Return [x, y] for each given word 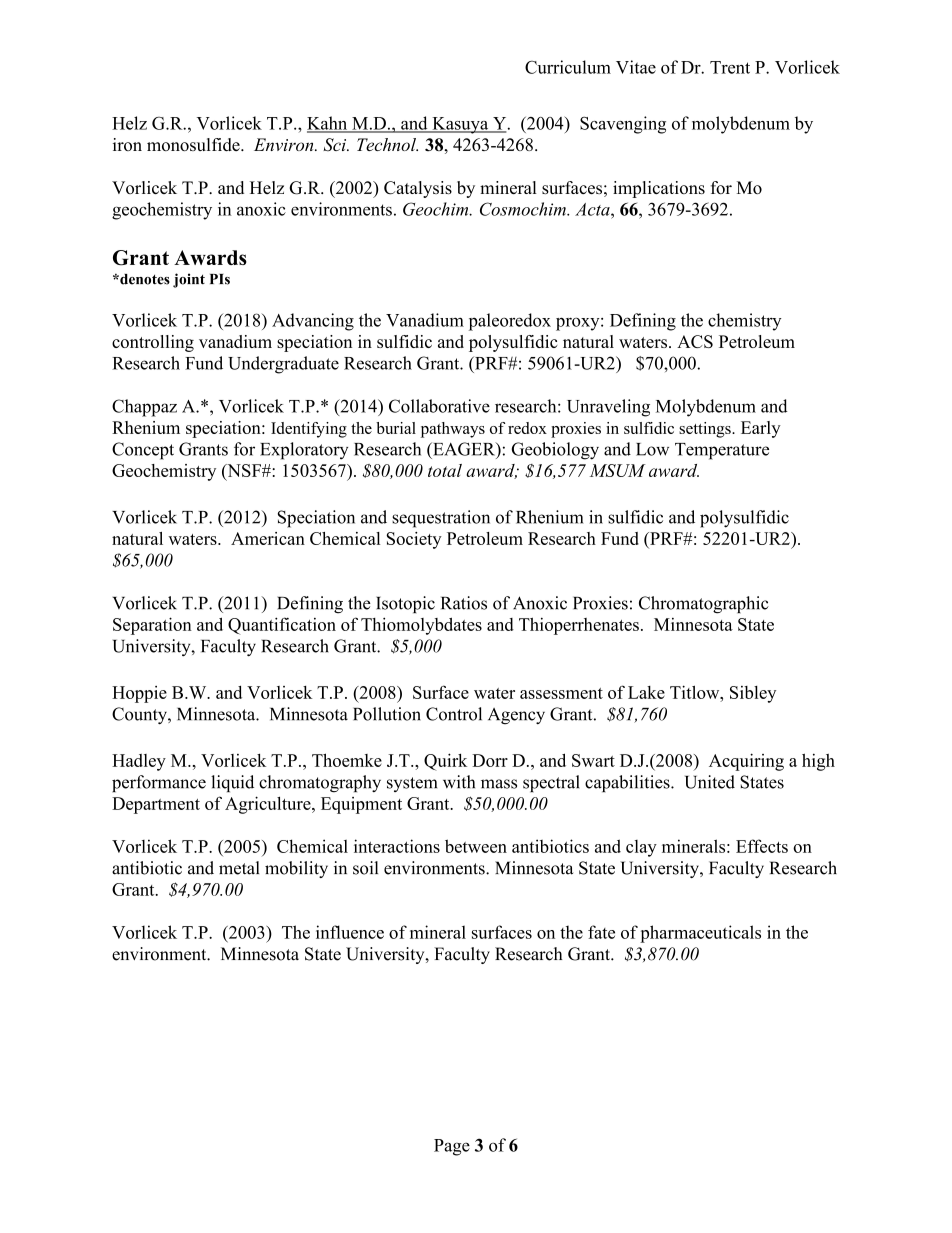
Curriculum [568, 67]
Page [452, 1147]
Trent [730, 67]
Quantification [282, 626]
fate [601, 932]
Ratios [464, 603]
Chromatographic [704, 605]
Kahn [328, 124]
